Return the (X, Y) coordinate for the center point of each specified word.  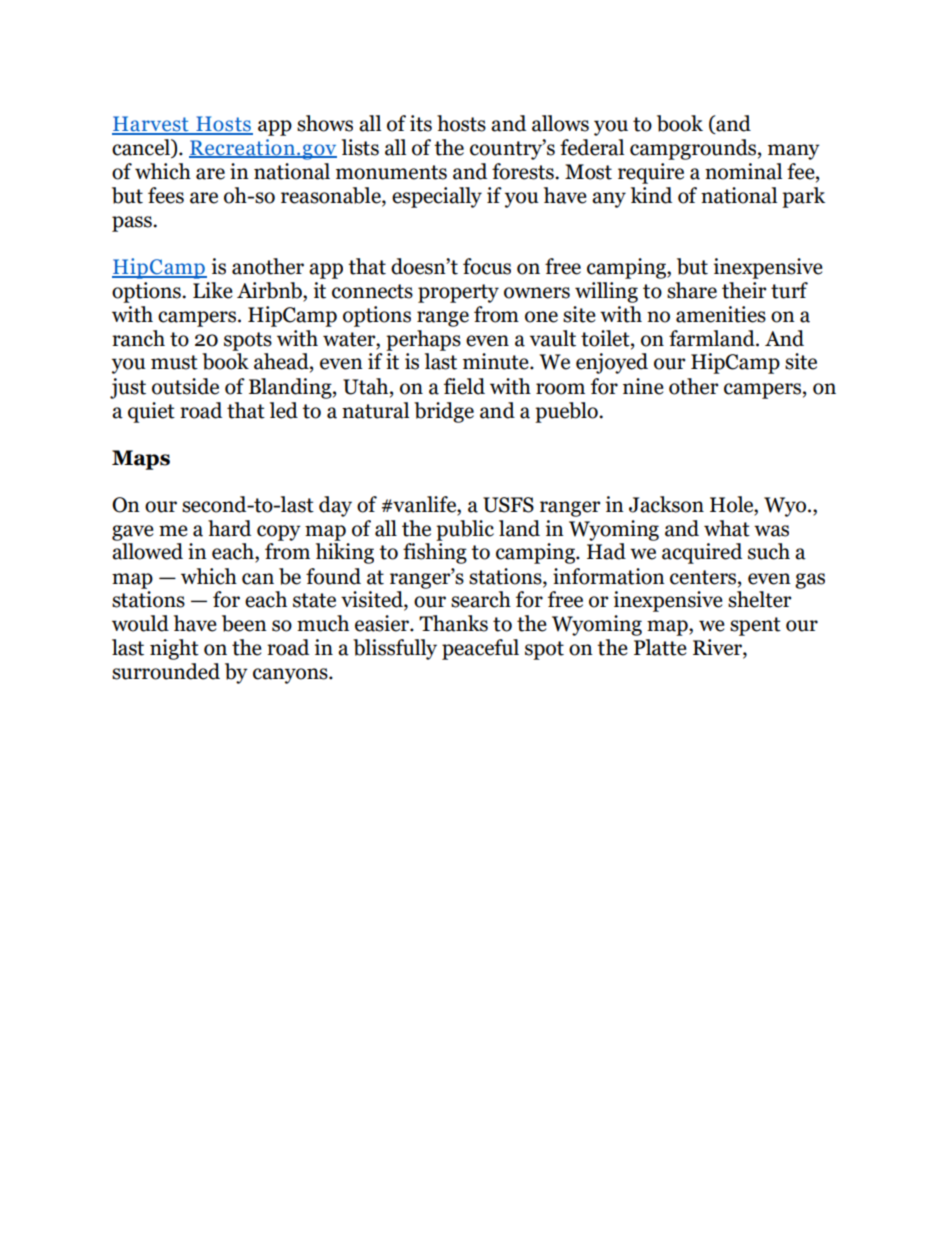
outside (185, 386)
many (794, 152)
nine (643, 386)
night (174, 649)
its (421, 123)
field (464, 386)
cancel (142, 148)
